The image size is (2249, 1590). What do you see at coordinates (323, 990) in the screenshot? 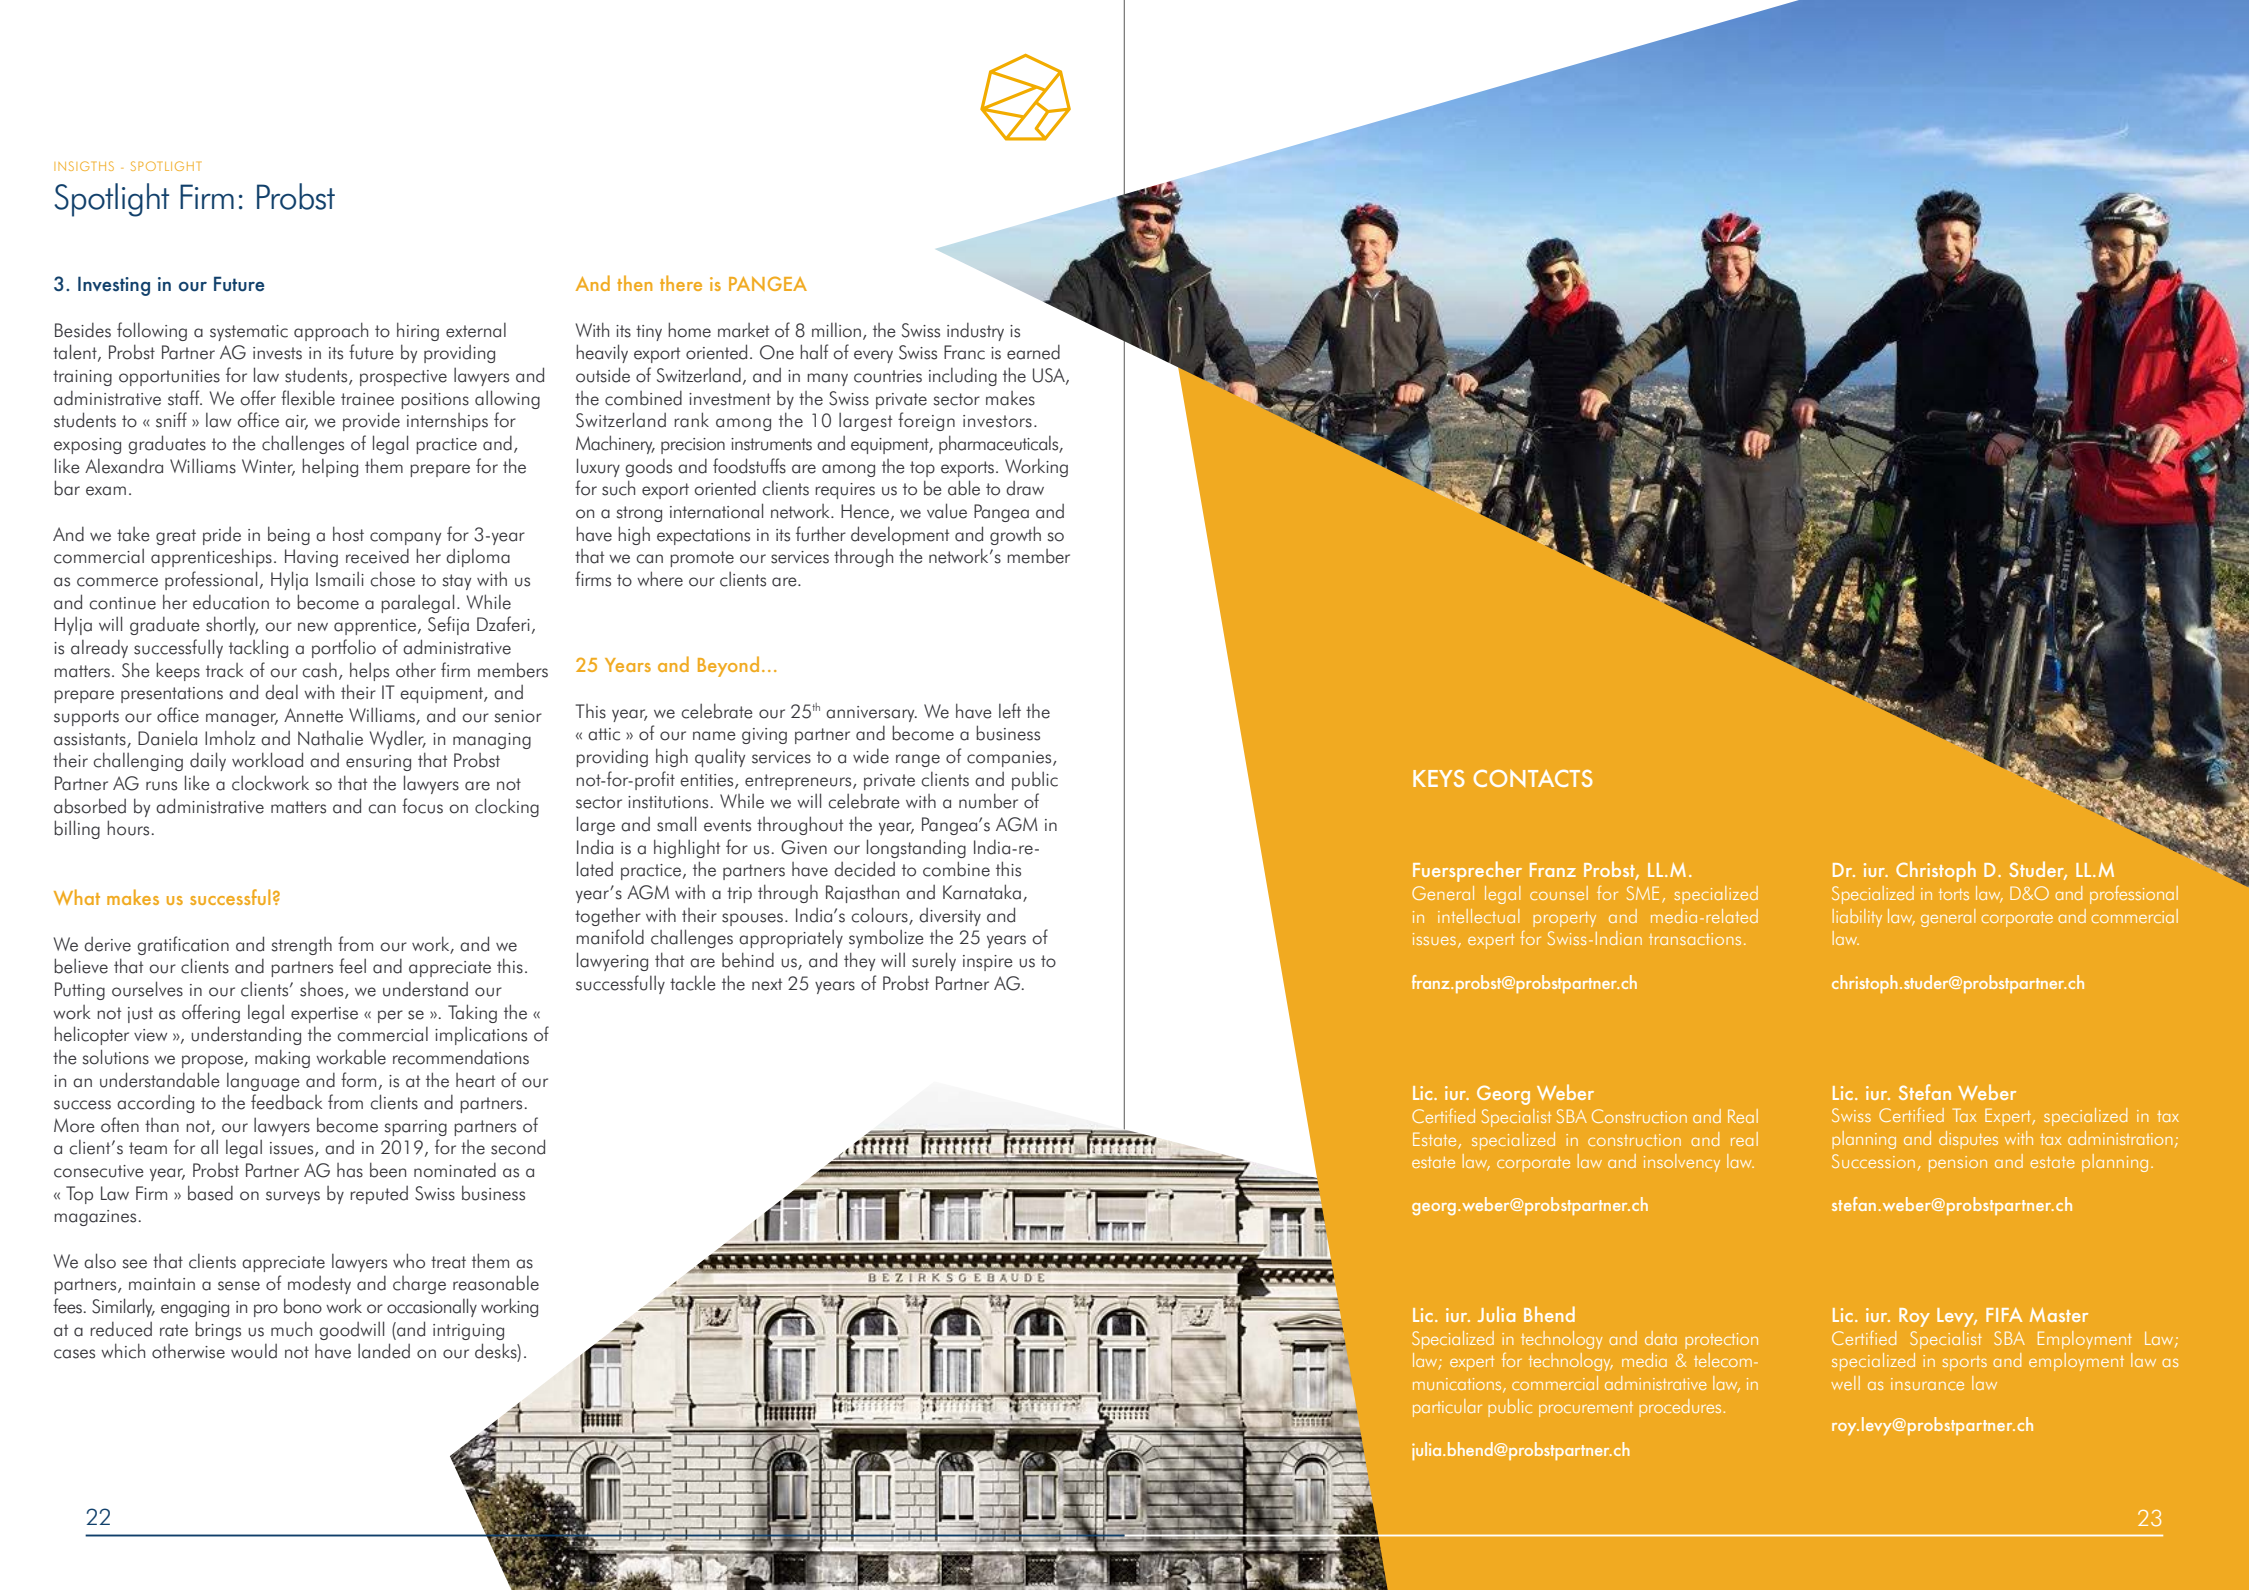
I see `shoes` at bounding box center [323, 990].
